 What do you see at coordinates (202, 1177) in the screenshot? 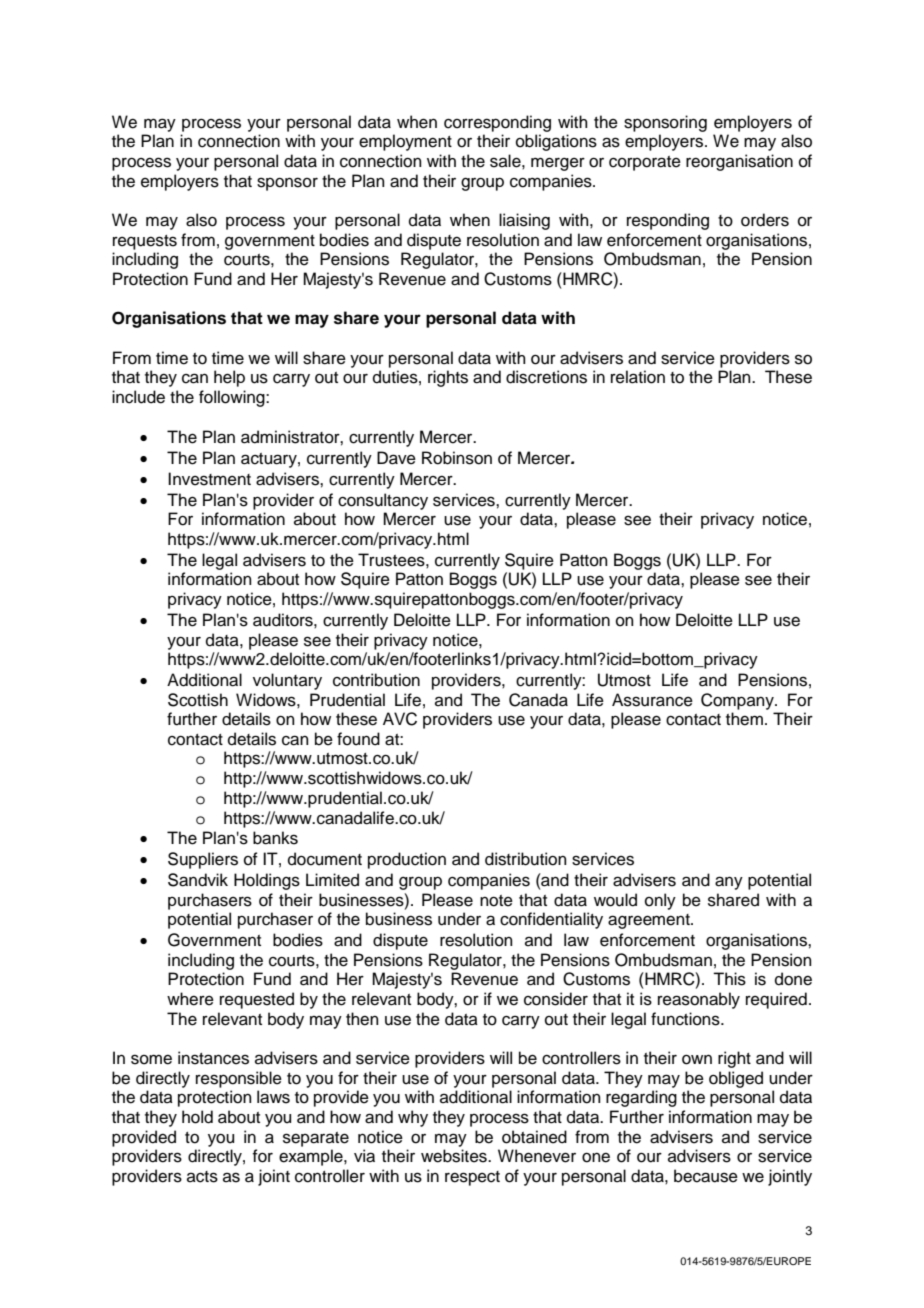
I see `acts` at bounding box center [202, 1177].
